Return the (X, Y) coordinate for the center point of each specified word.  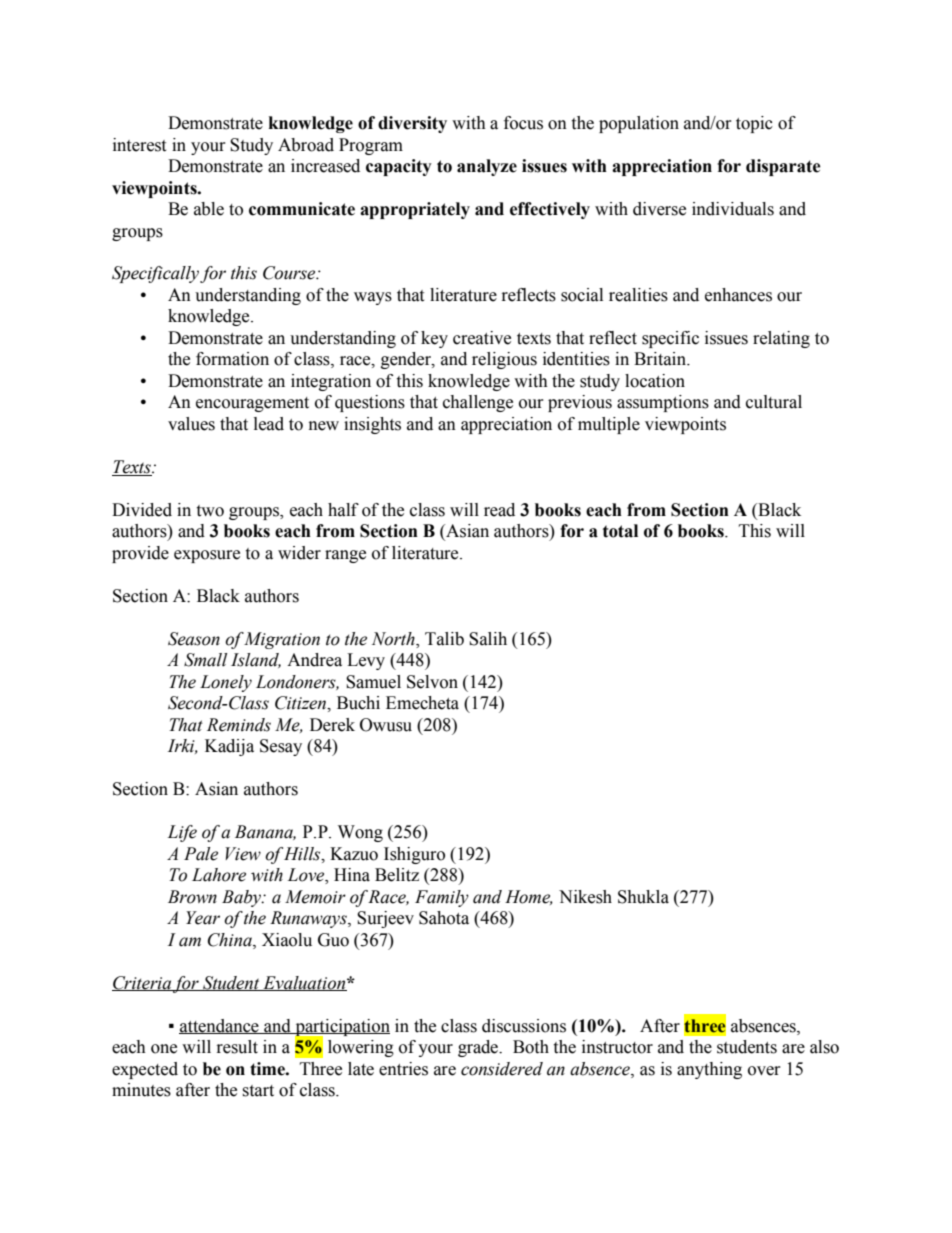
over (764, 1071)
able (209, 209)
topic (754, 124)
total (620, 531)
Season (194, 639)
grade (479, 1048)
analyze (487, 167)
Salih (488, 639)
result (237, 1047)
